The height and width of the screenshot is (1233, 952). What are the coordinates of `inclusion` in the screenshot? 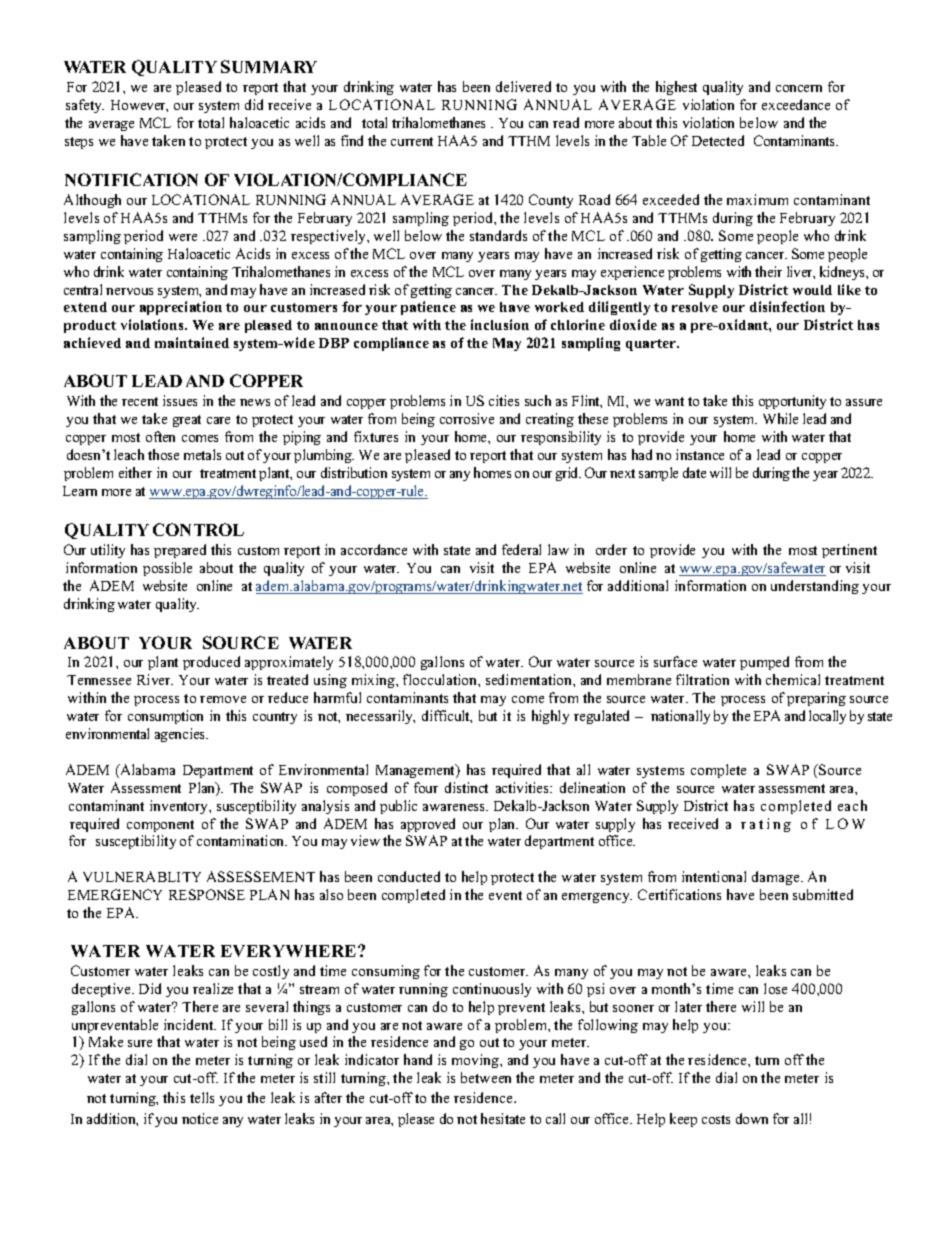 It's located at (500, 324).
